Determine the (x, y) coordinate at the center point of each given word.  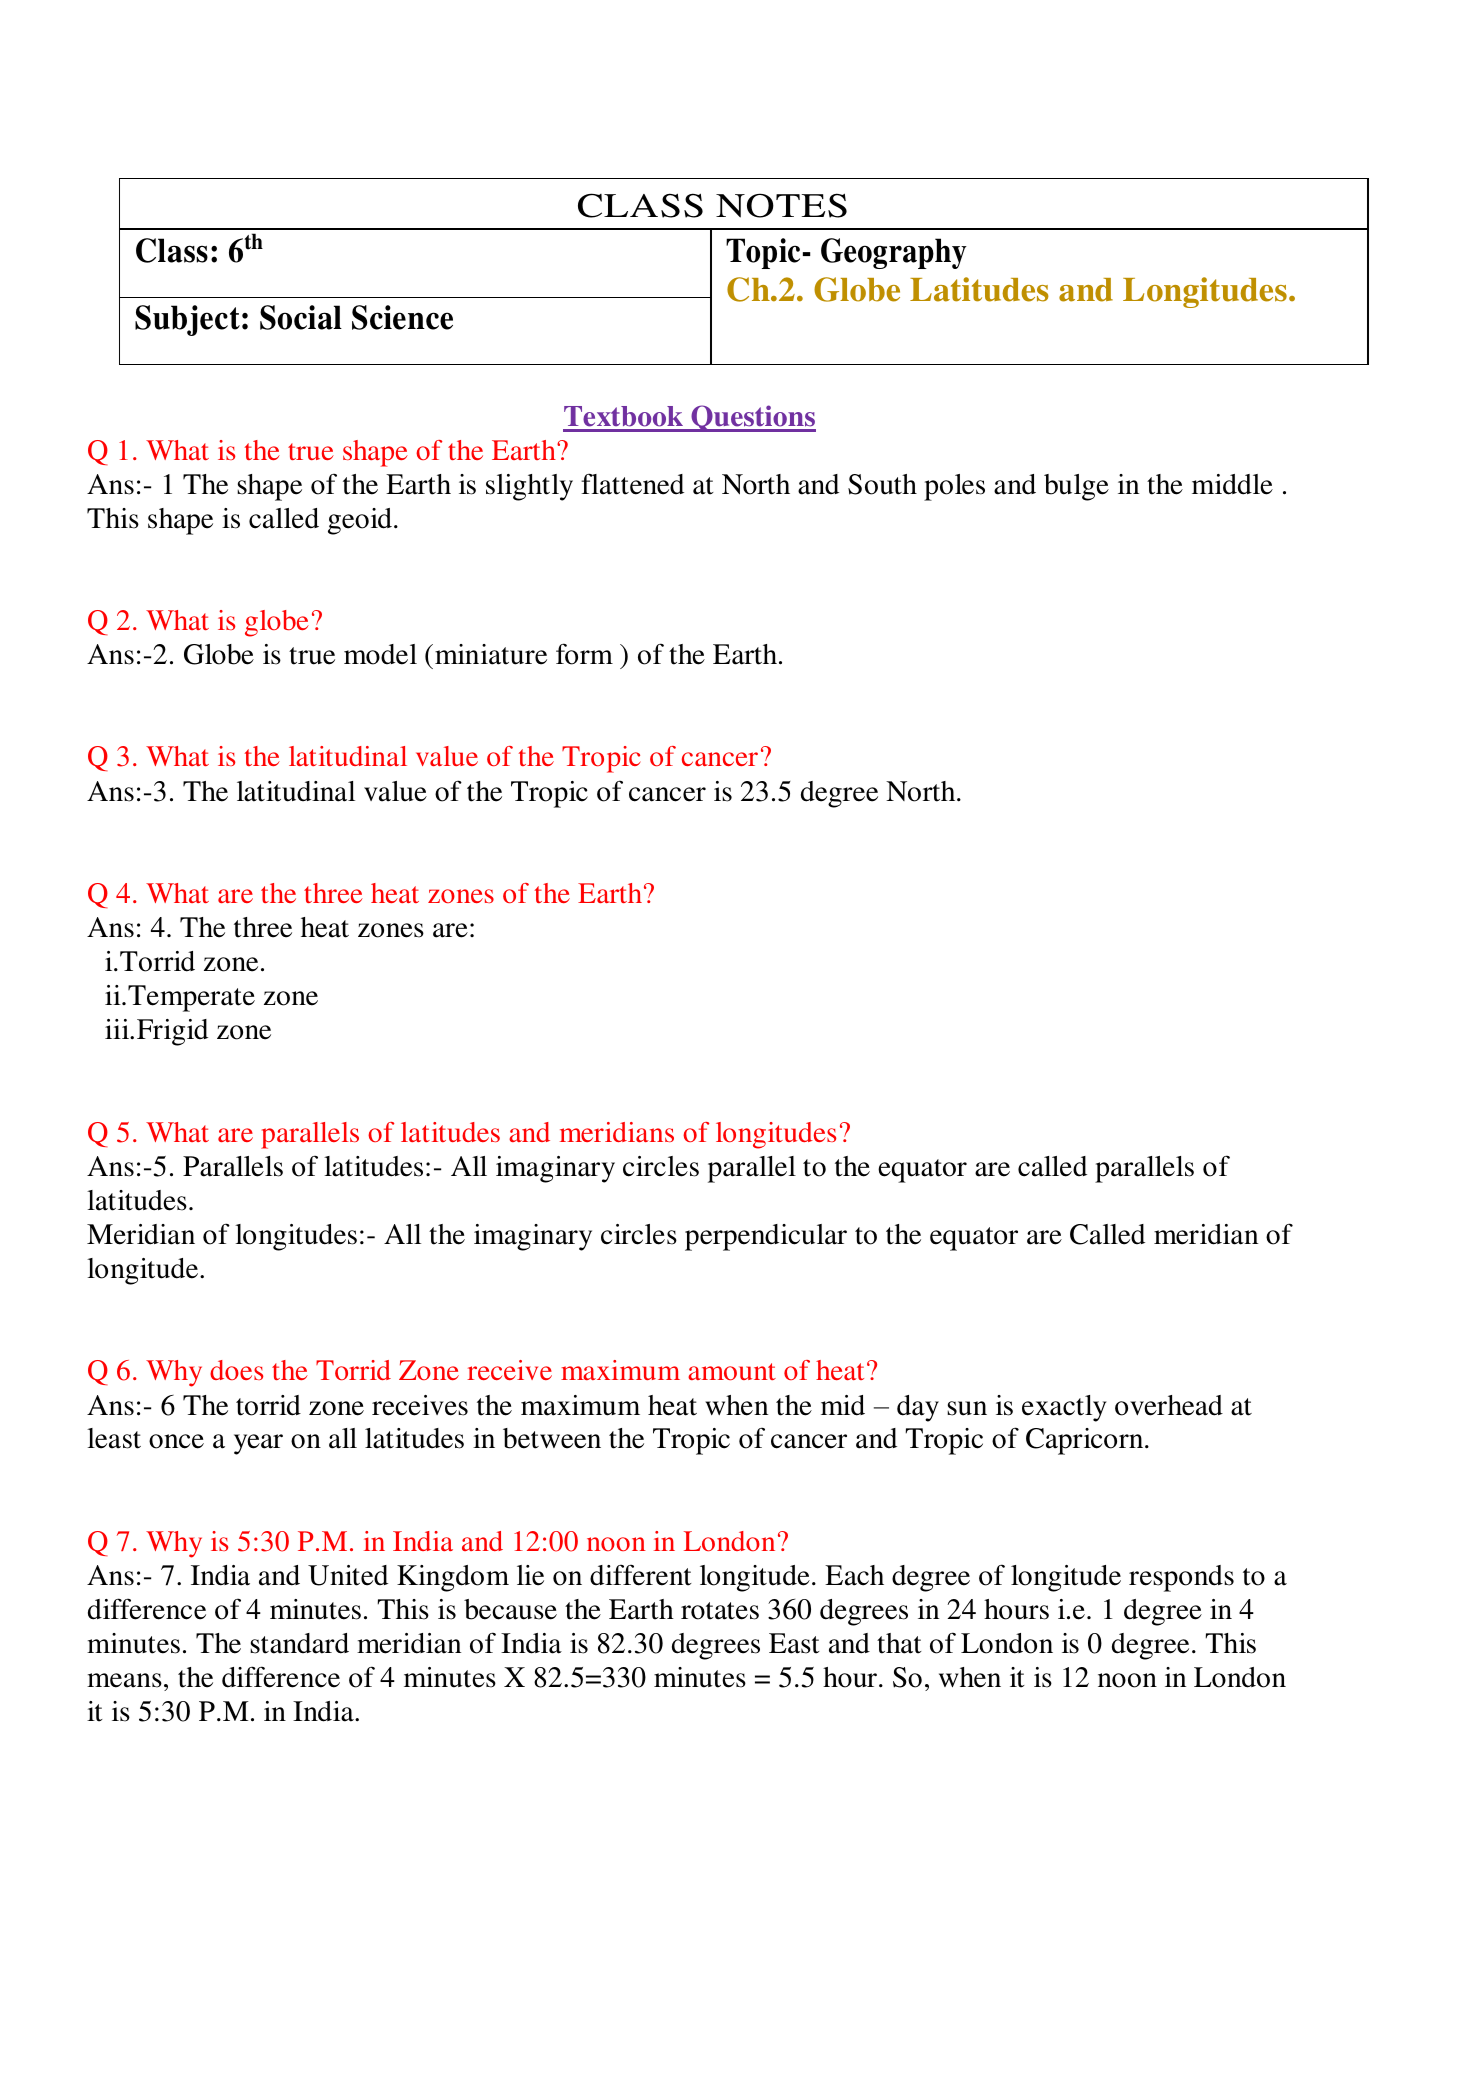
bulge (1076, 487)
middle (1232, 484)
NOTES (781, 205)
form (584, 654)
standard (299, 1643)
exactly (1064, 1408)
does (236, 1370)
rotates (720, 1611)
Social (301, 317)
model (380, 654)
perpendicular (766, 1237)
